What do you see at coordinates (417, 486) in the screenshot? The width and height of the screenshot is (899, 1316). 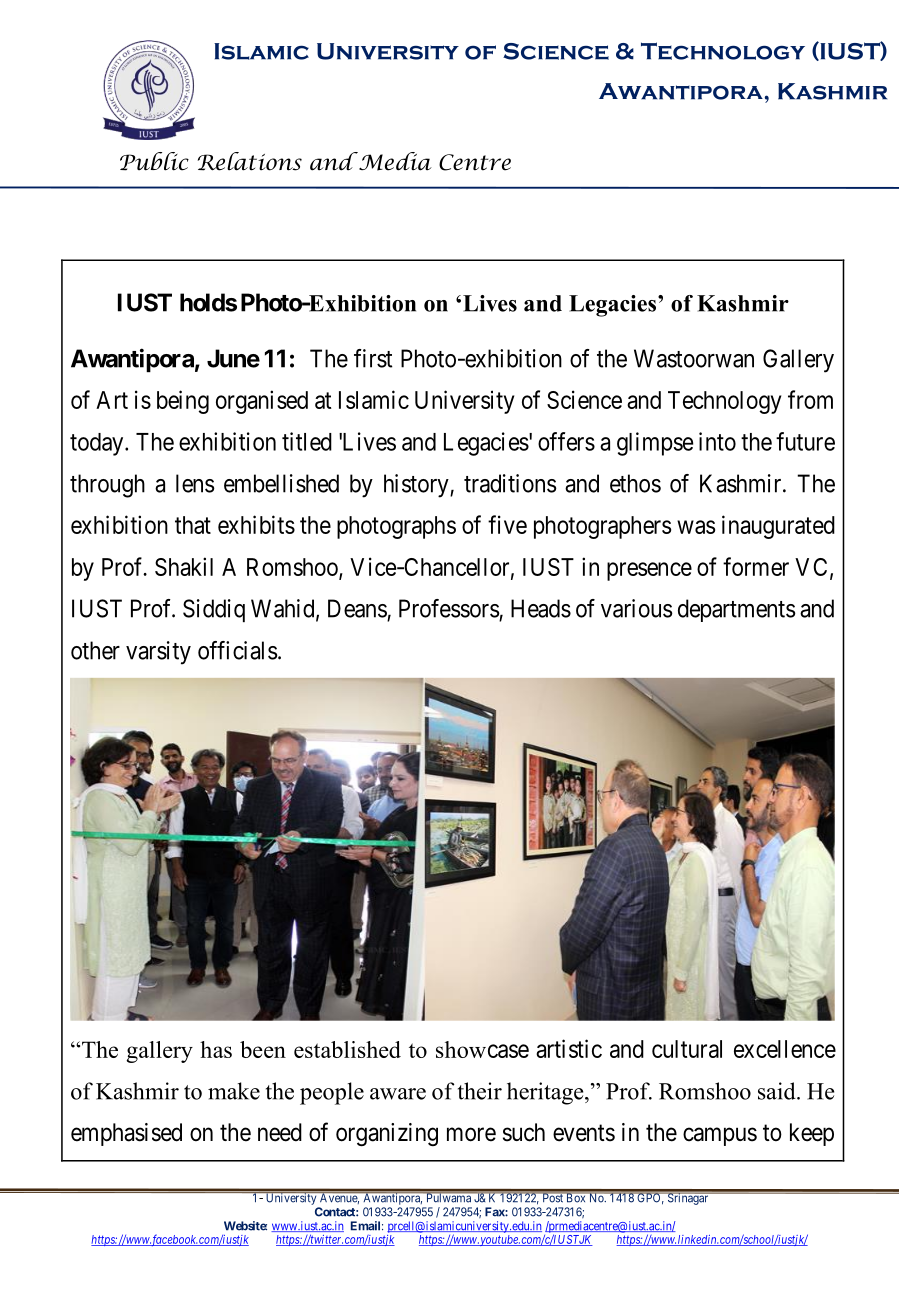 I see `history` at bounding box center [417, 486].
